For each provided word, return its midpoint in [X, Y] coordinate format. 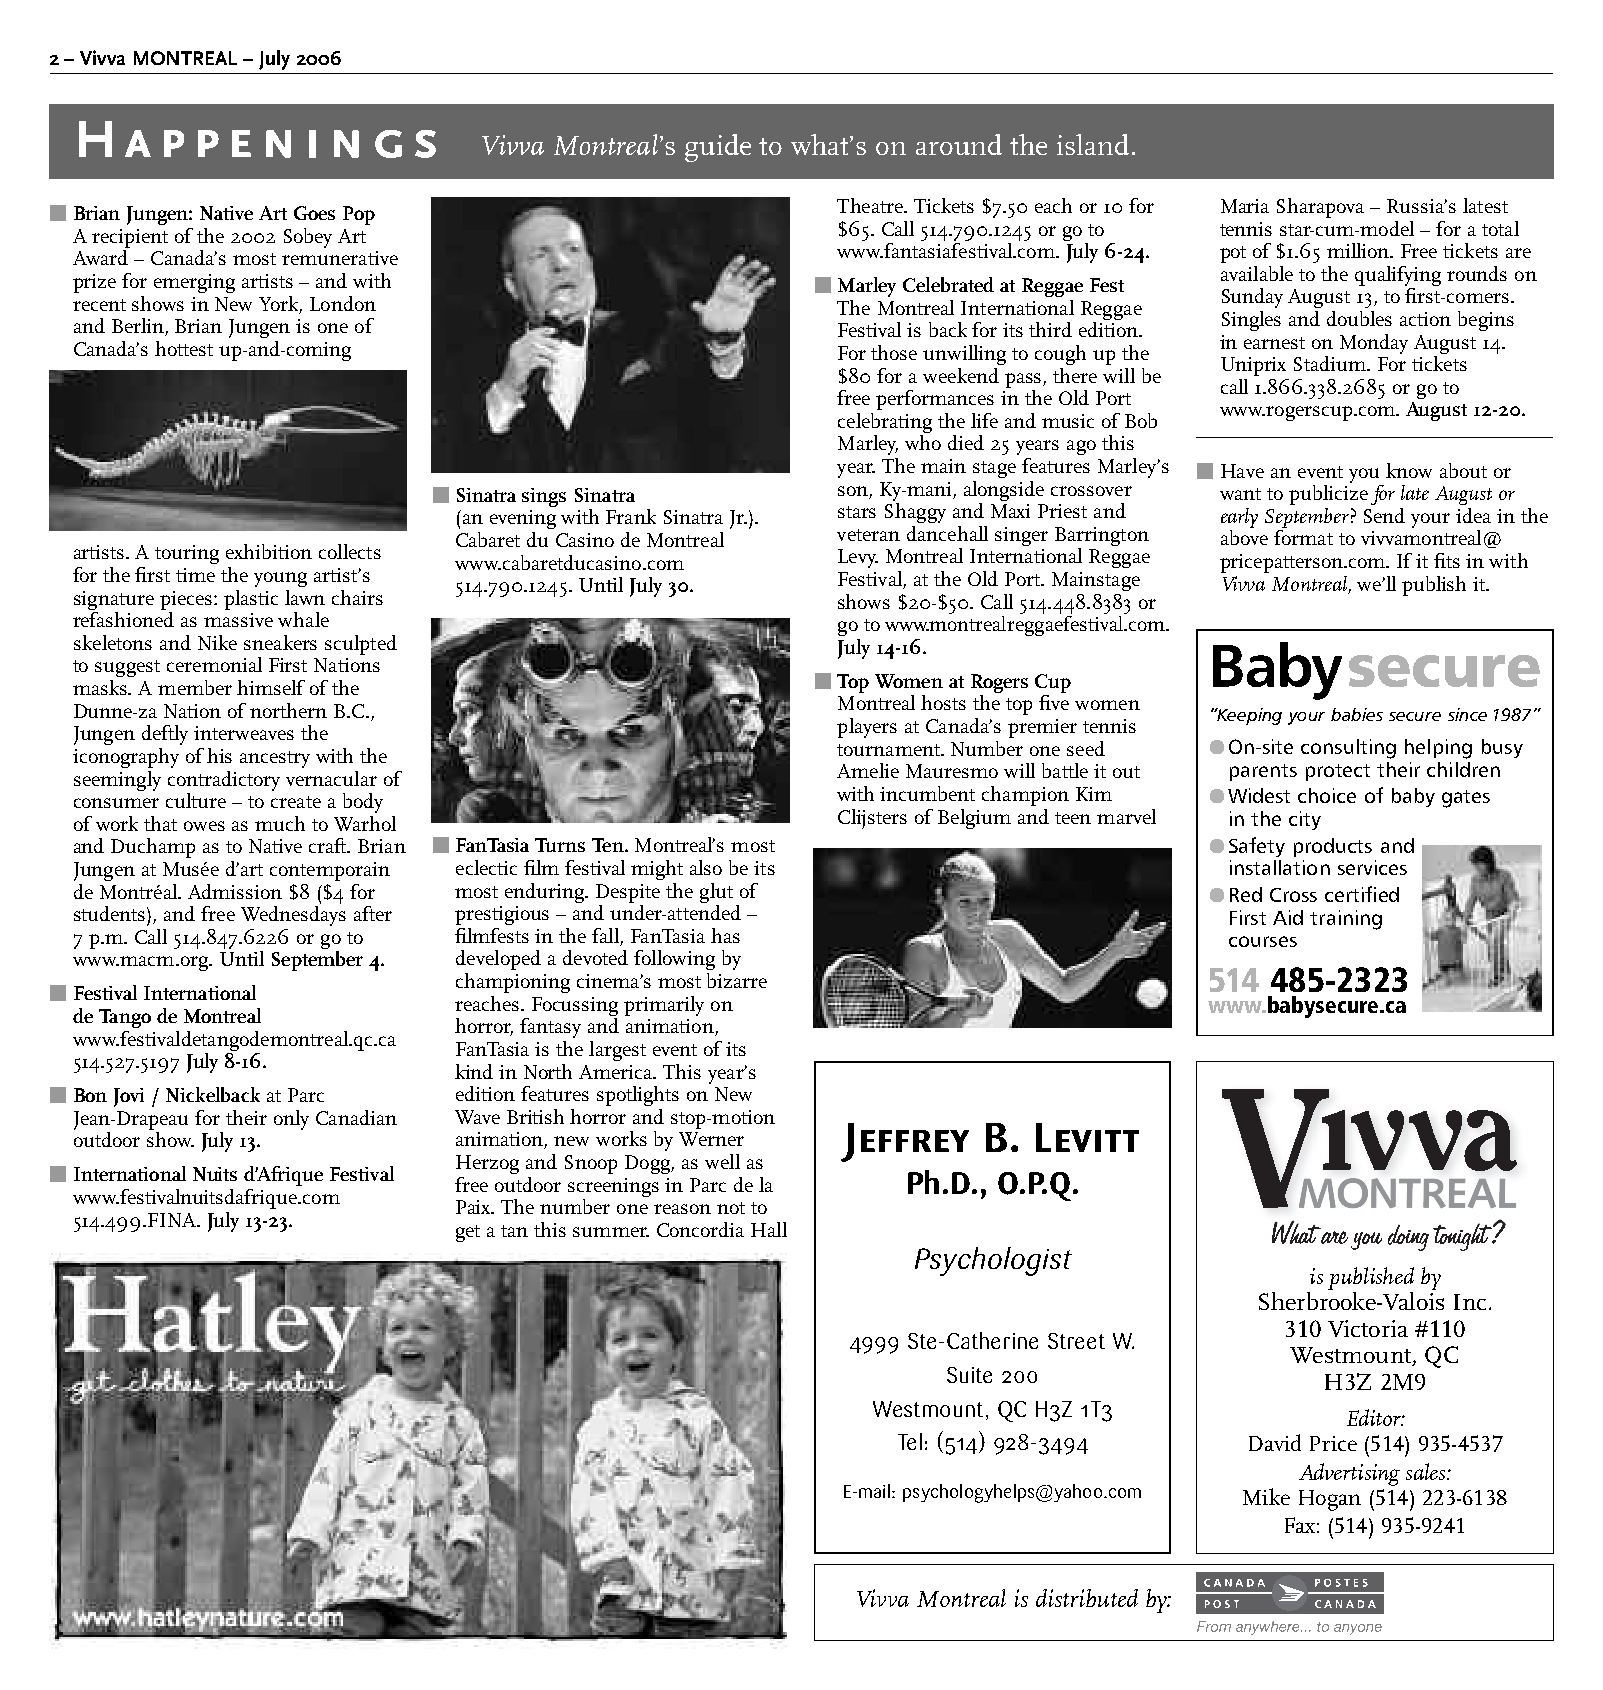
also [706, 867]
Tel [910, 1441]
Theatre [871, 205]
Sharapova [1320, 208]
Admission [235, 891]
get [468, 1233]
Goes [314, 213]
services [1372, 867]
